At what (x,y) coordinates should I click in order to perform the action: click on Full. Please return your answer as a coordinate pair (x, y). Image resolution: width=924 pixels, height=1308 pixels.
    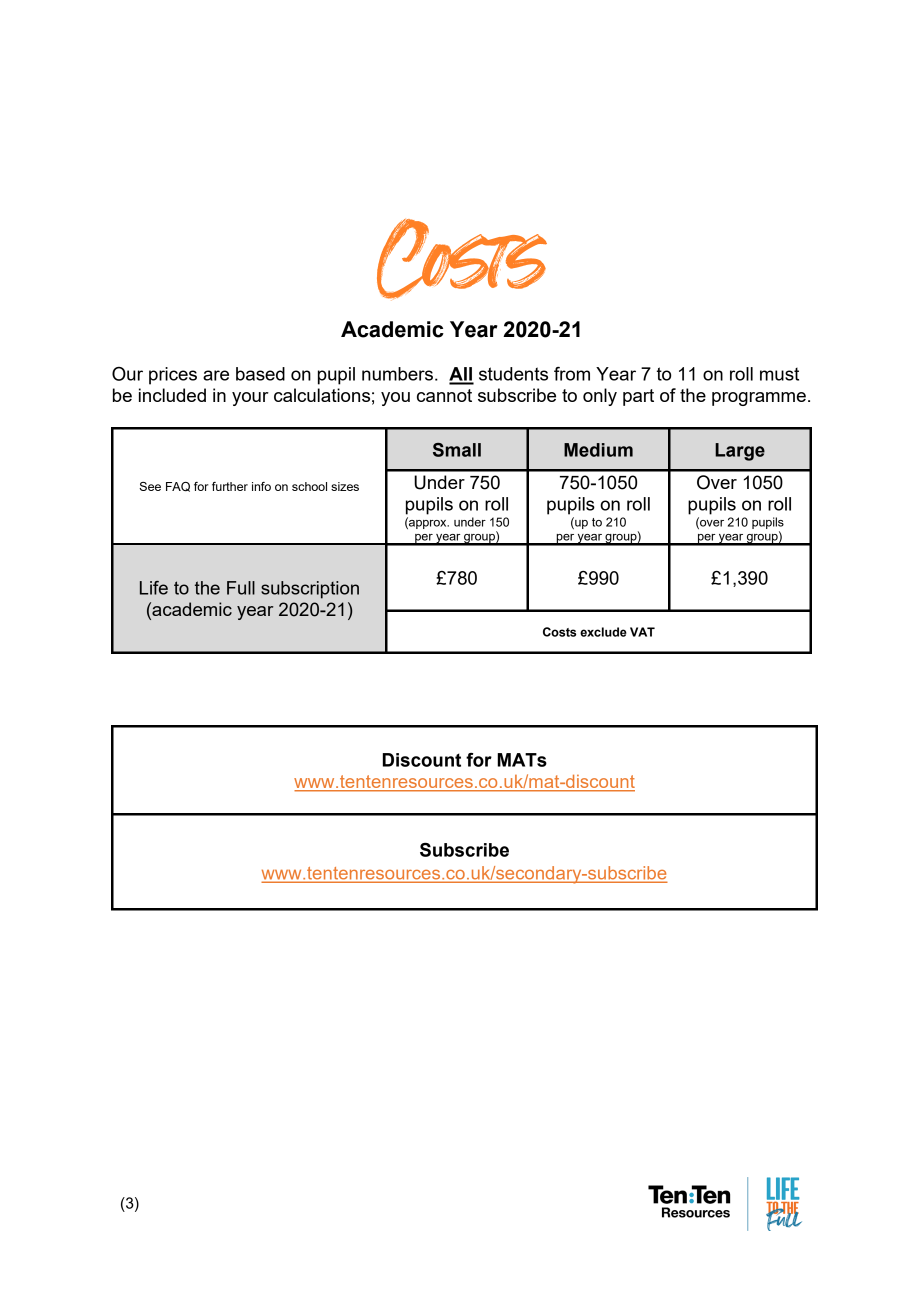
    Looking at the image, I should click on (241, 588).
